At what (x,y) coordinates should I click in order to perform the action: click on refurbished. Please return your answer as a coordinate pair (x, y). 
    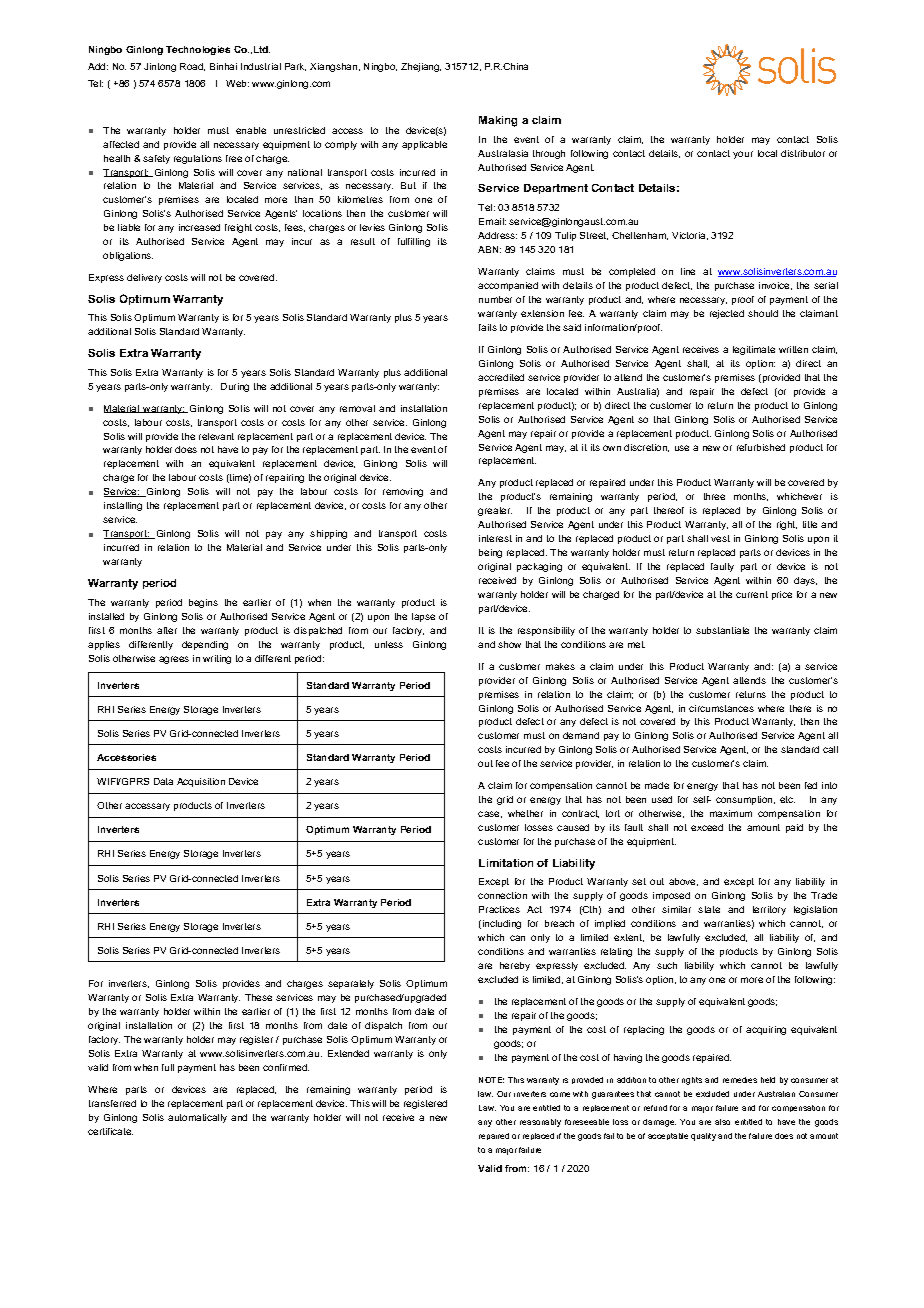
    Looking at the image, I should click on (761, 447).
